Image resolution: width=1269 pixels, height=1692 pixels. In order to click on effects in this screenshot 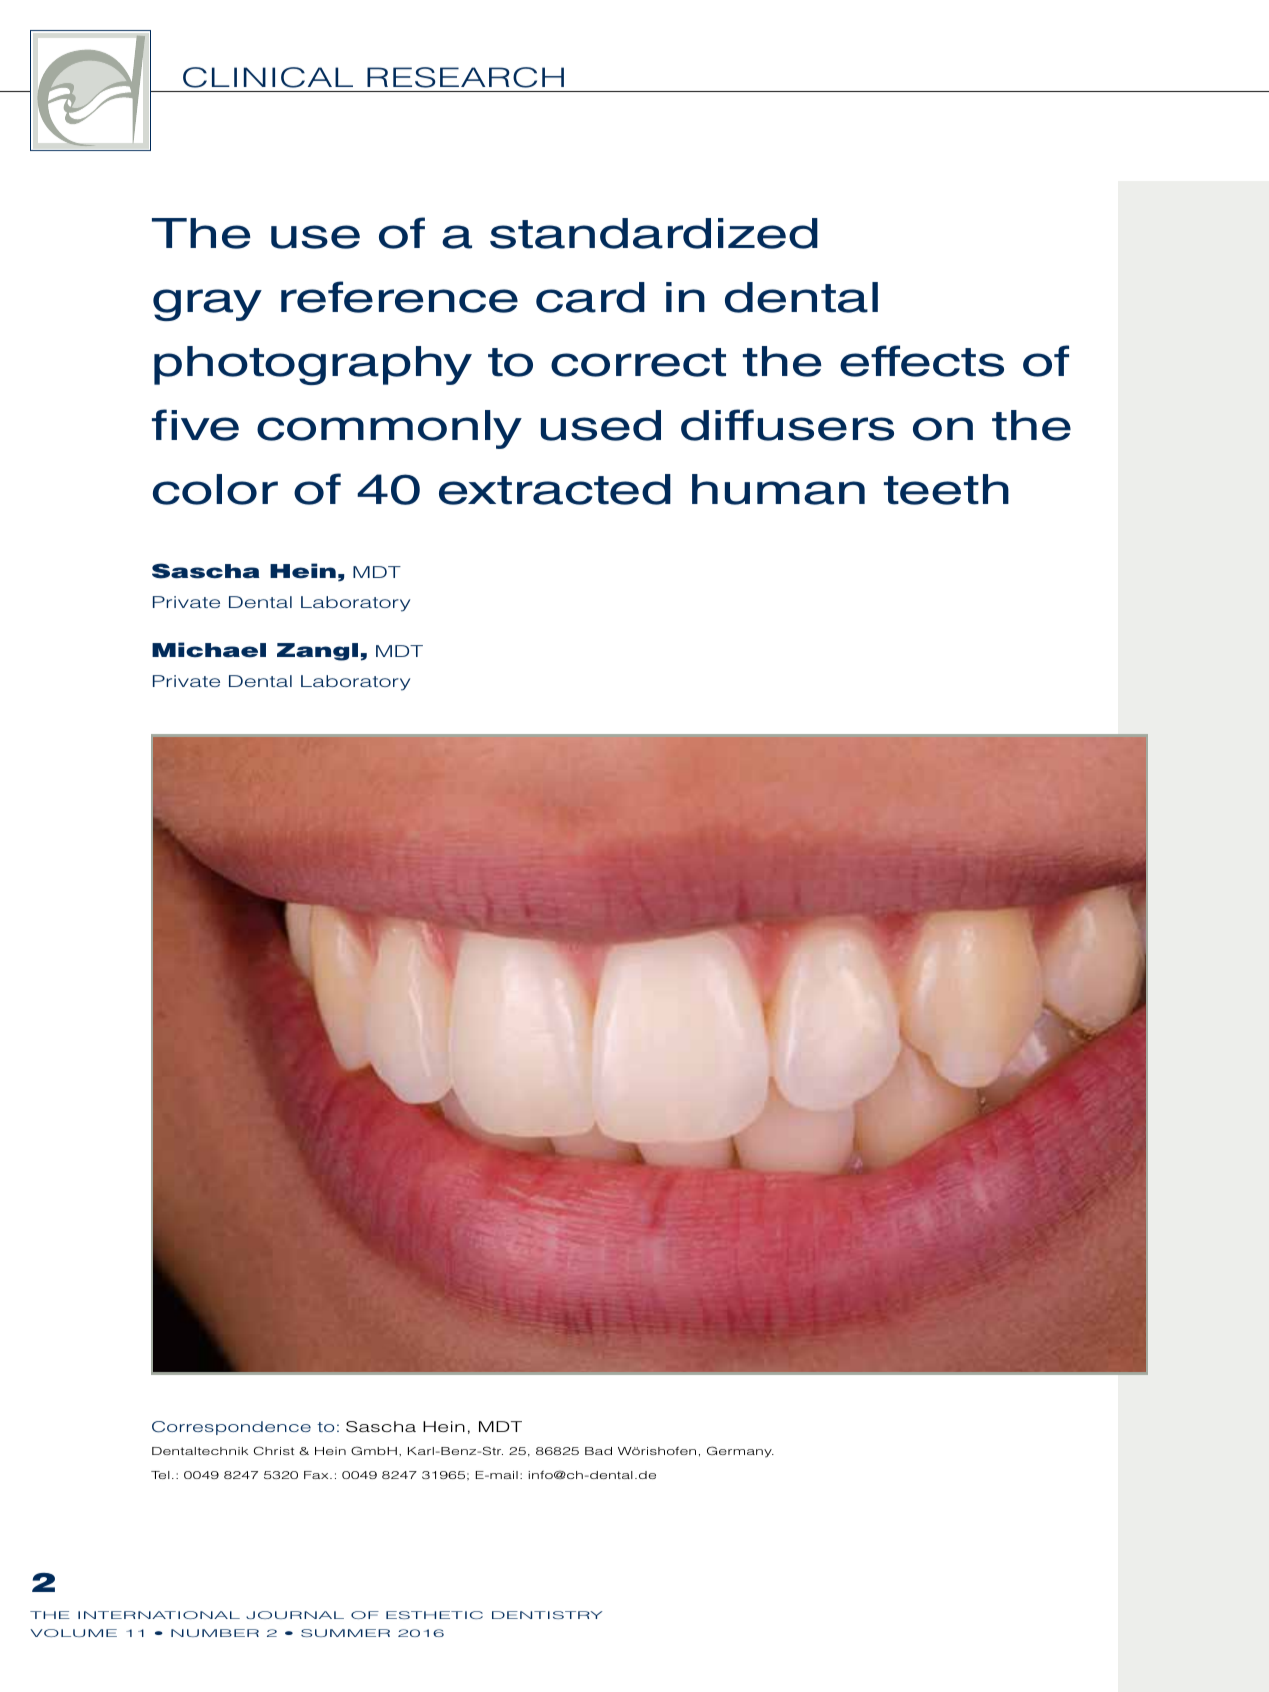, I will do `click(922, 361)`.
